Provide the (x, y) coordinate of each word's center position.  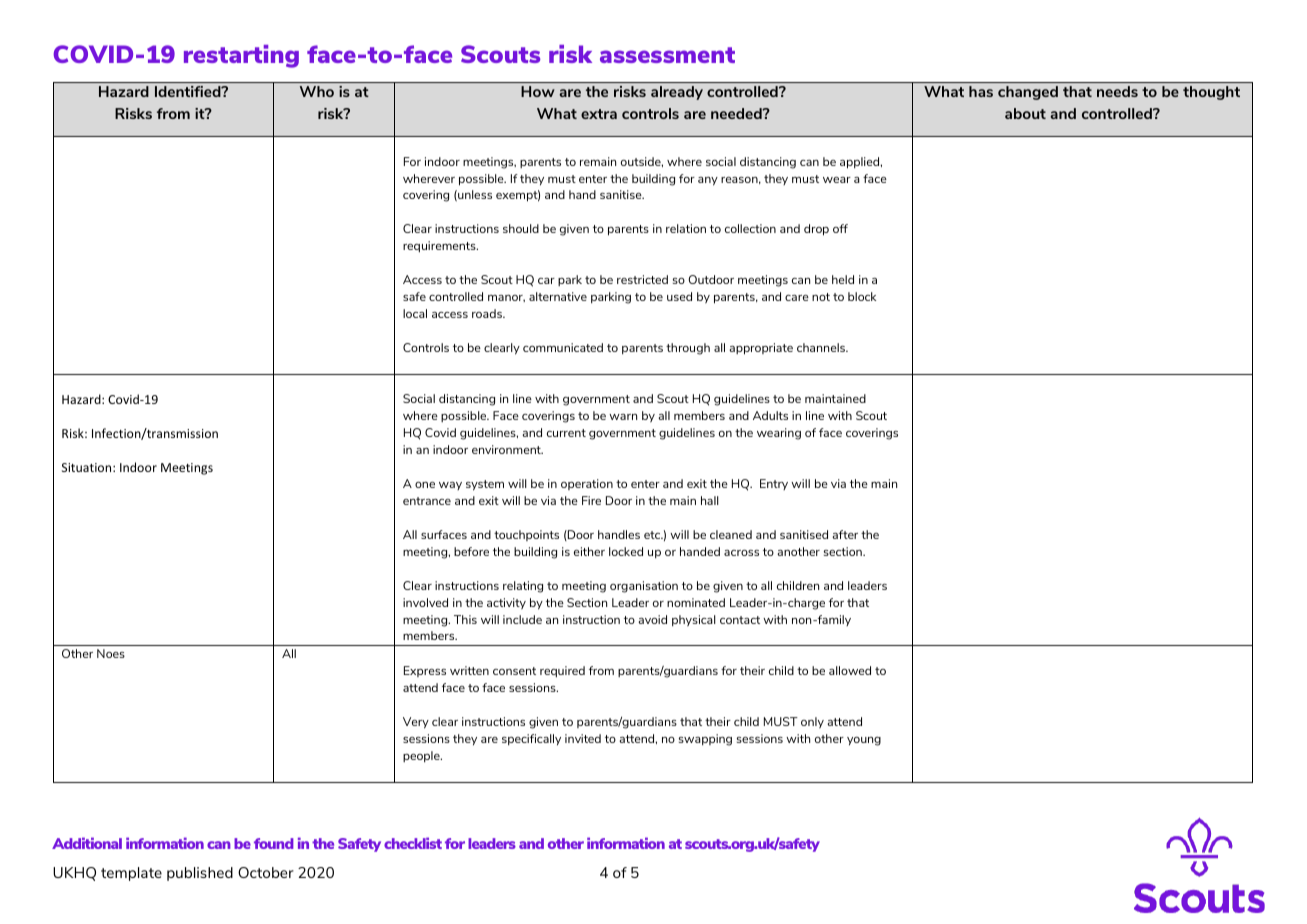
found (274, 843)
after (845, 534)
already (677, 93)
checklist (413, 843)
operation (587, 484)
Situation (88, 467)
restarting (241, 56)
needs (1117, 91)
